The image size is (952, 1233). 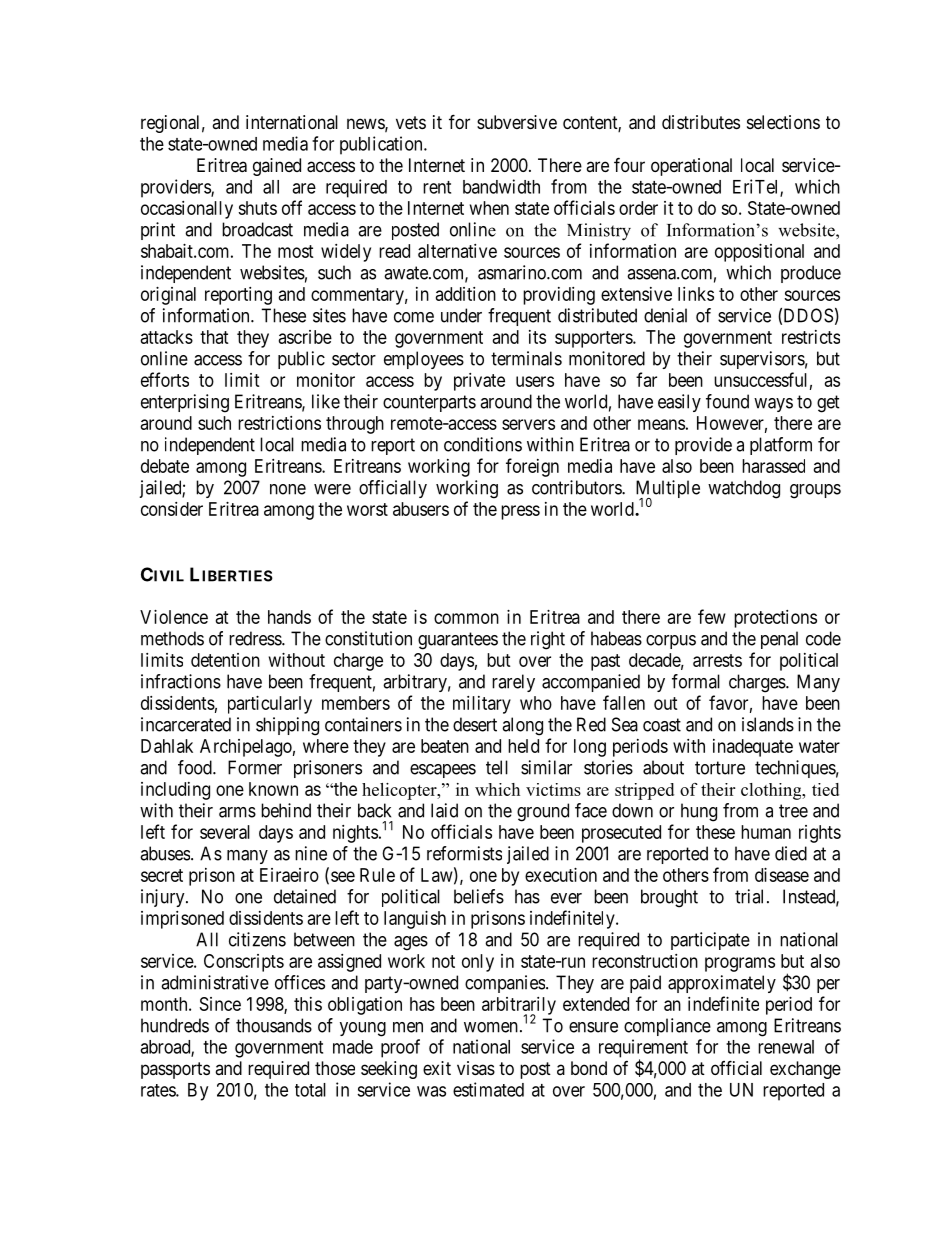 What do you see at coordinates (775, 619) in the page?
I see `protections` at bounding box center [775, 619].
